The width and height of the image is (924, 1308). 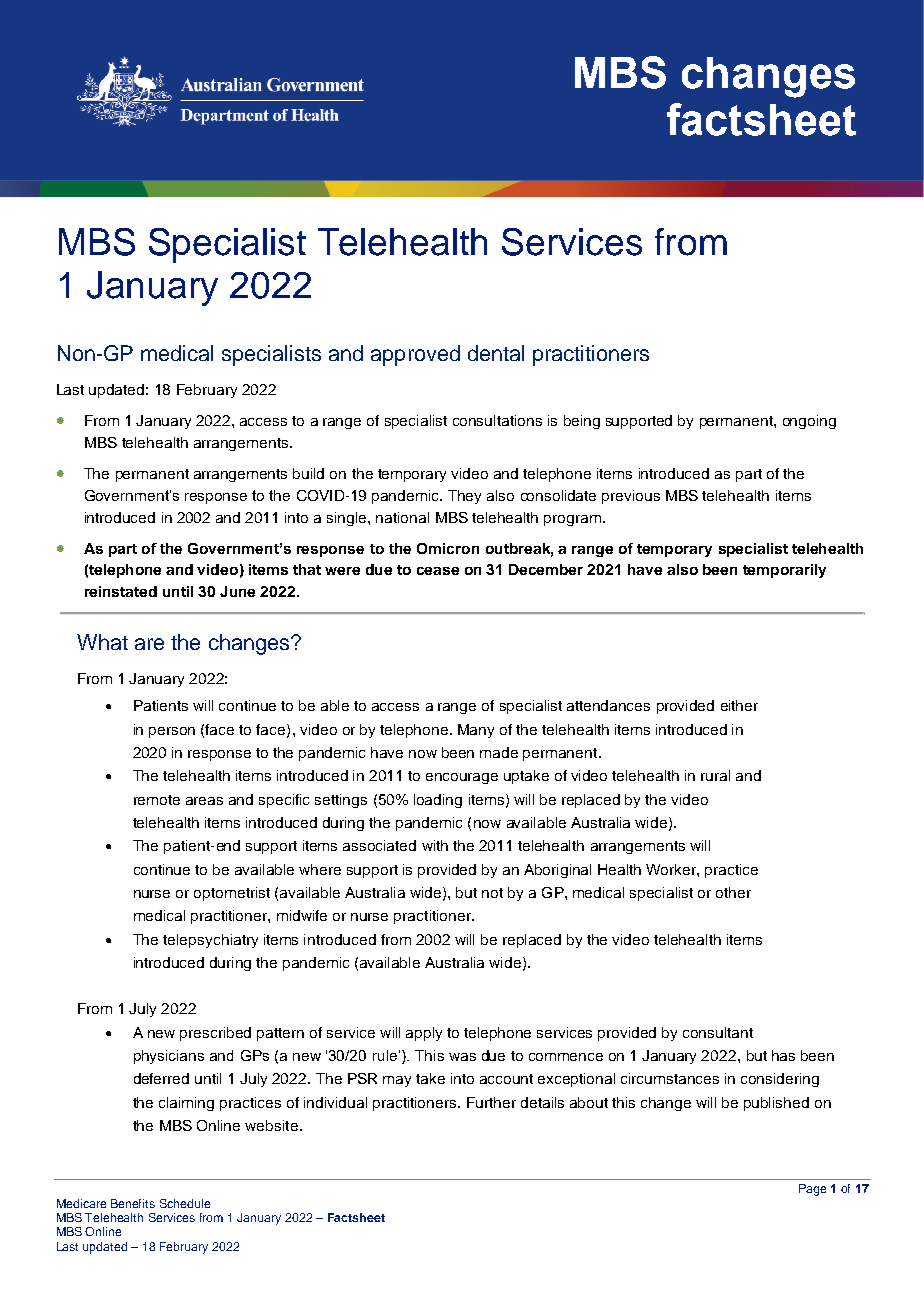 What do you see at coordinates (157, 800) in the image?
I see `remote` at bounding box center [157, 800].
